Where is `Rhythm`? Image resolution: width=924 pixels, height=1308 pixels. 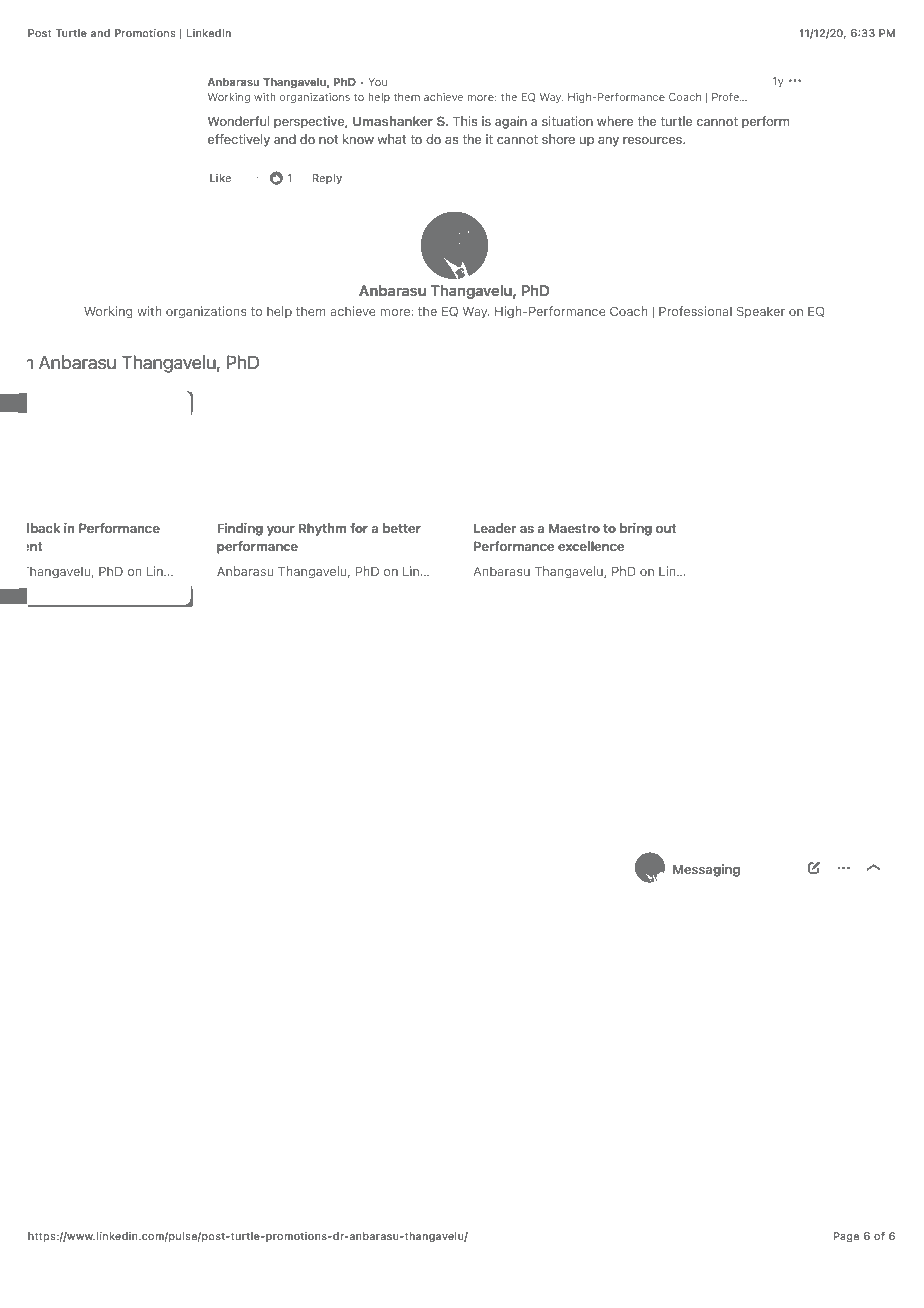 Rhythm is located at coordinates (322, 529).
